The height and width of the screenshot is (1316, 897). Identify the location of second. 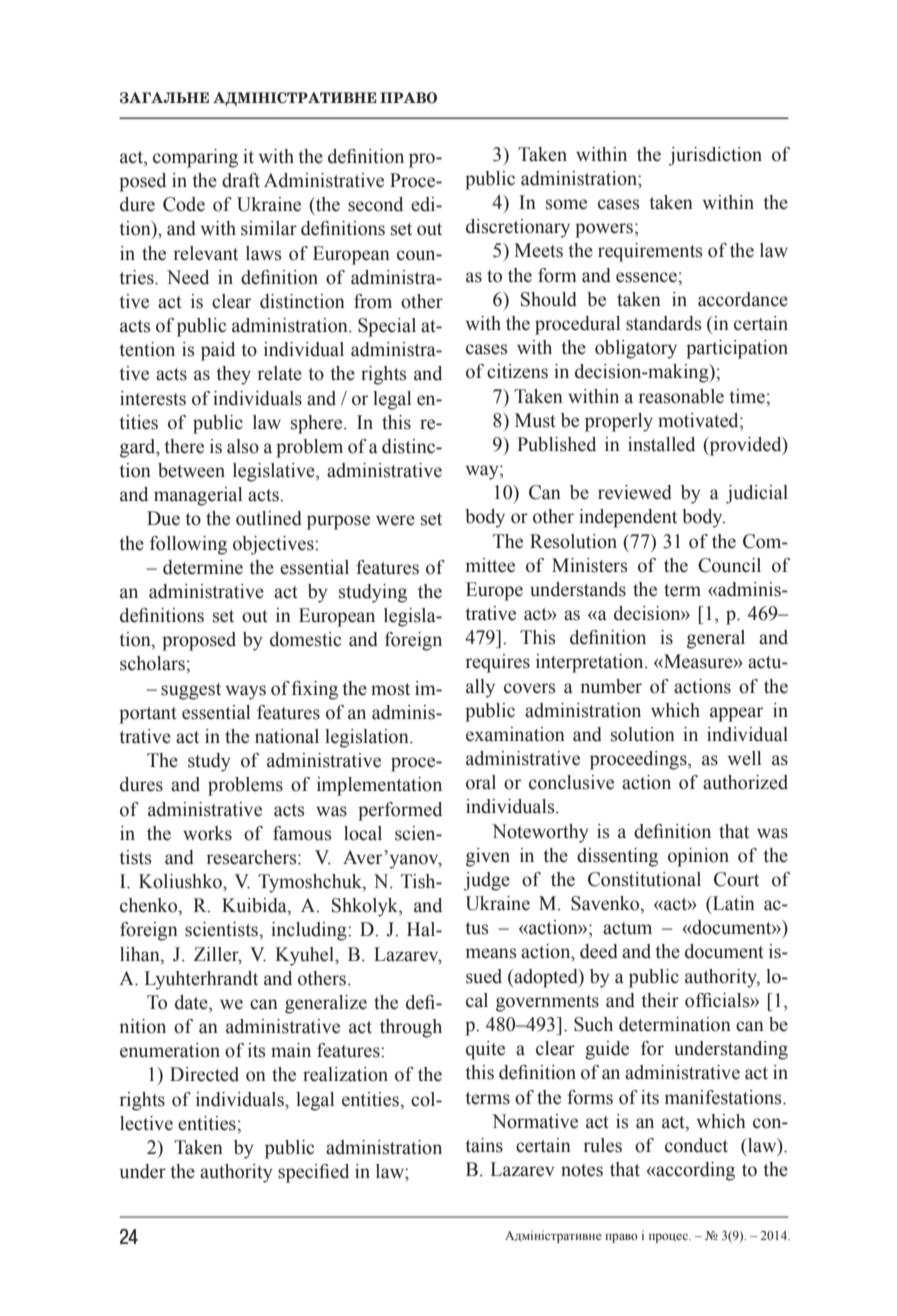
(375, 204).
